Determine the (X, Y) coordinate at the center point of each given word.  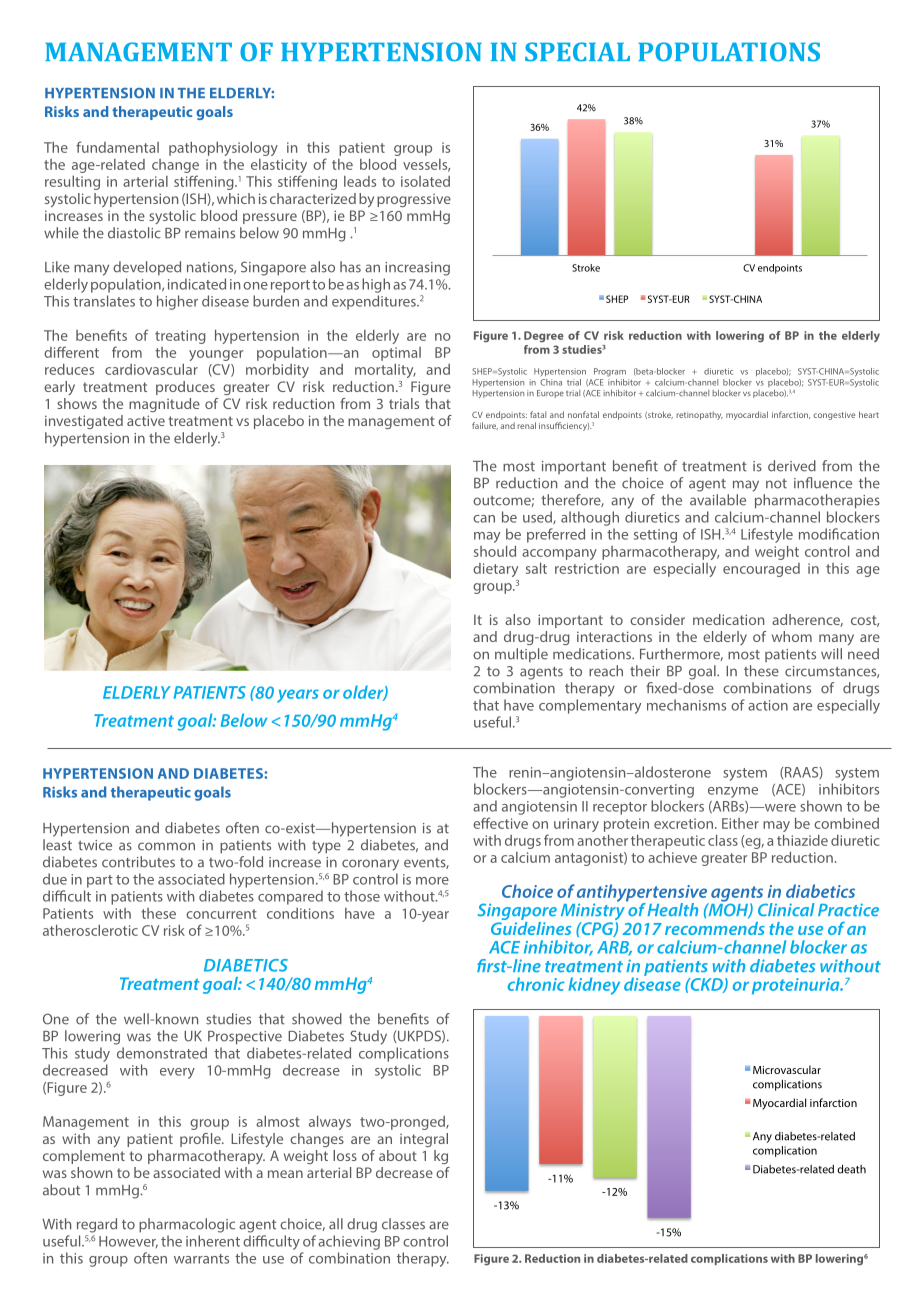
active (146, 420)
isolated (425, 181)
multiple (521, 655)
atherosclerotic (90, 930)
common (166, 846)
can (484, 519)
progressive (414, 200)
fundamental (117, 147)
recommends (715, 928)
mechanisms (686, 705)
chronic (536, 984)
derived (792, 466)
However (128, 1242)
